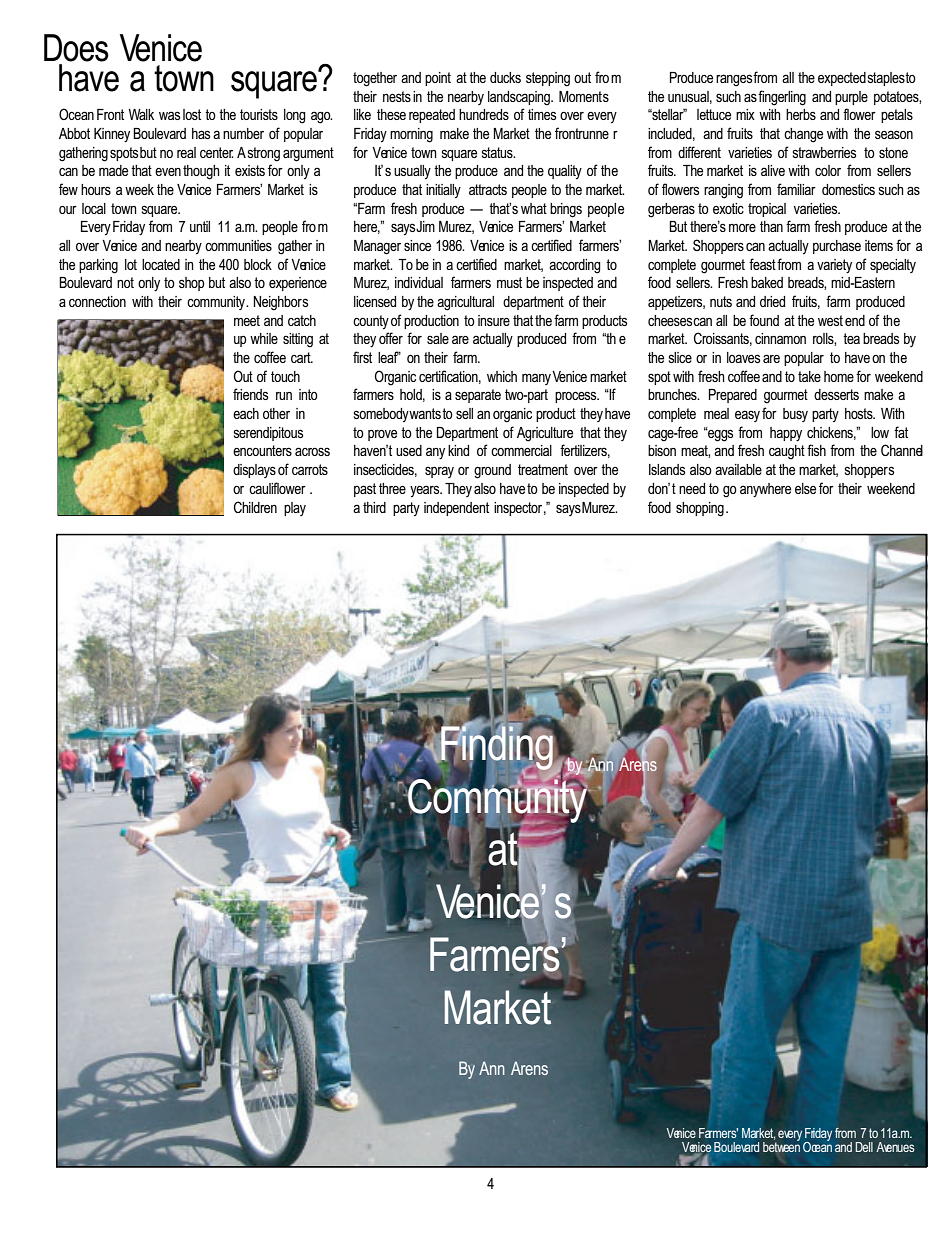  What do you see at coordinates (505, 77) in the document?
I see `ducks` at bounding box center [505, 77].
